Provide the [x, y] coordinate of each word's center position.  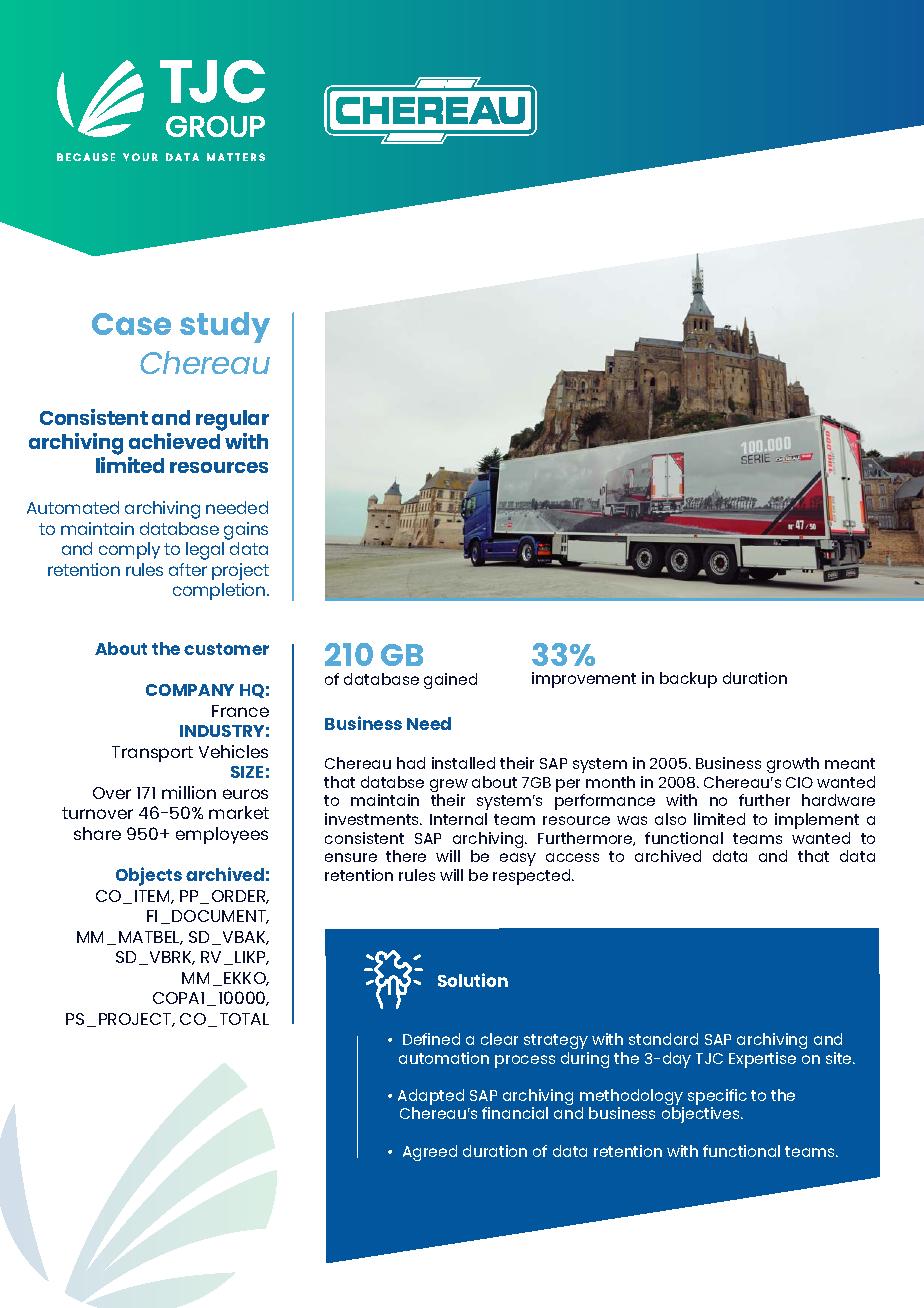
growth [793, 765]
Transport [152, 754]
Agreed [430, 1153]
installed [463, 763]
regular [232, 420]
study [225, 327]
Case [131, 324]
